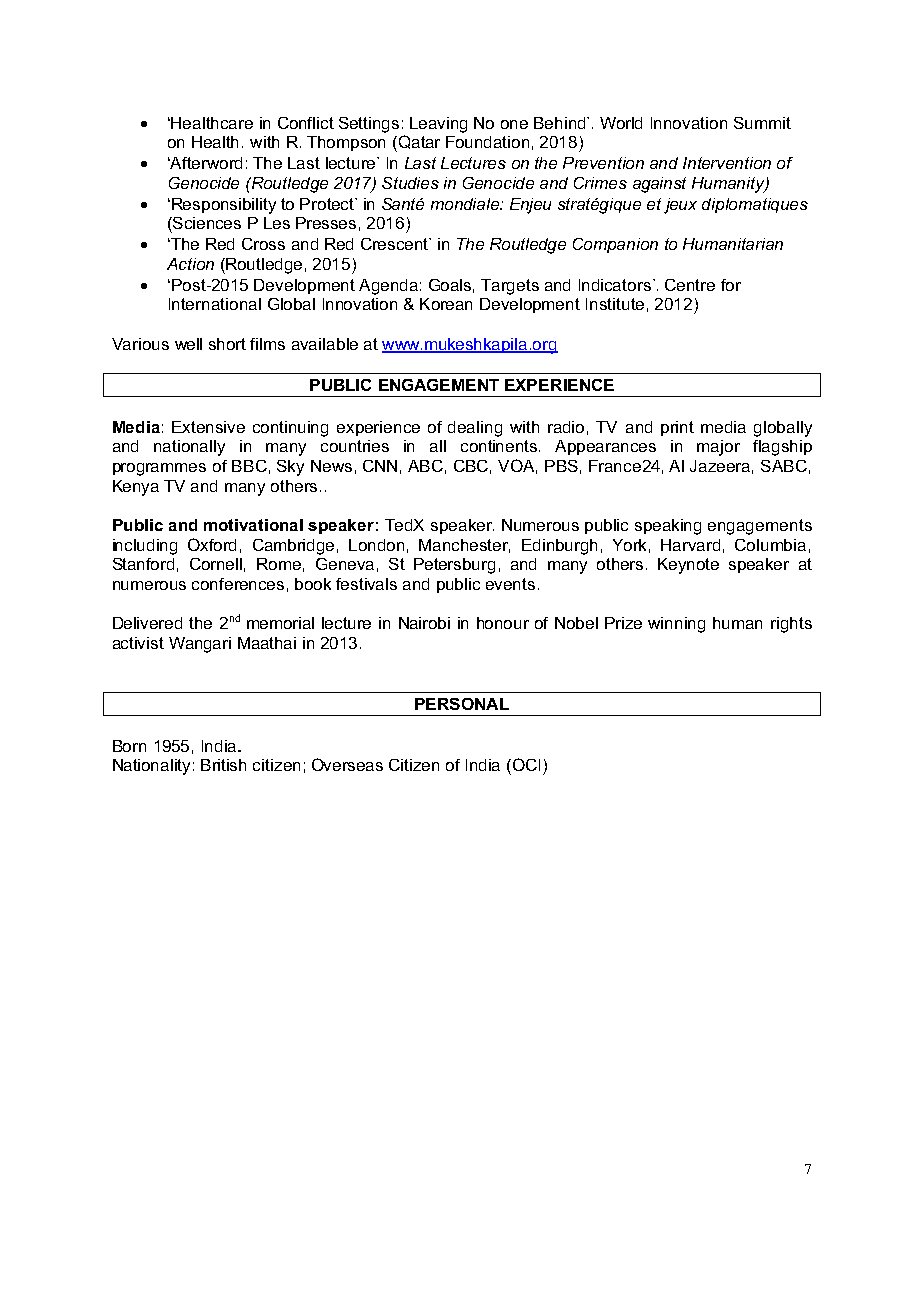 This screenshot has width=924, height=1308. Describe the element at coordinates (462, 704) in the screenshot. I see `PERSONAL` at that location.
